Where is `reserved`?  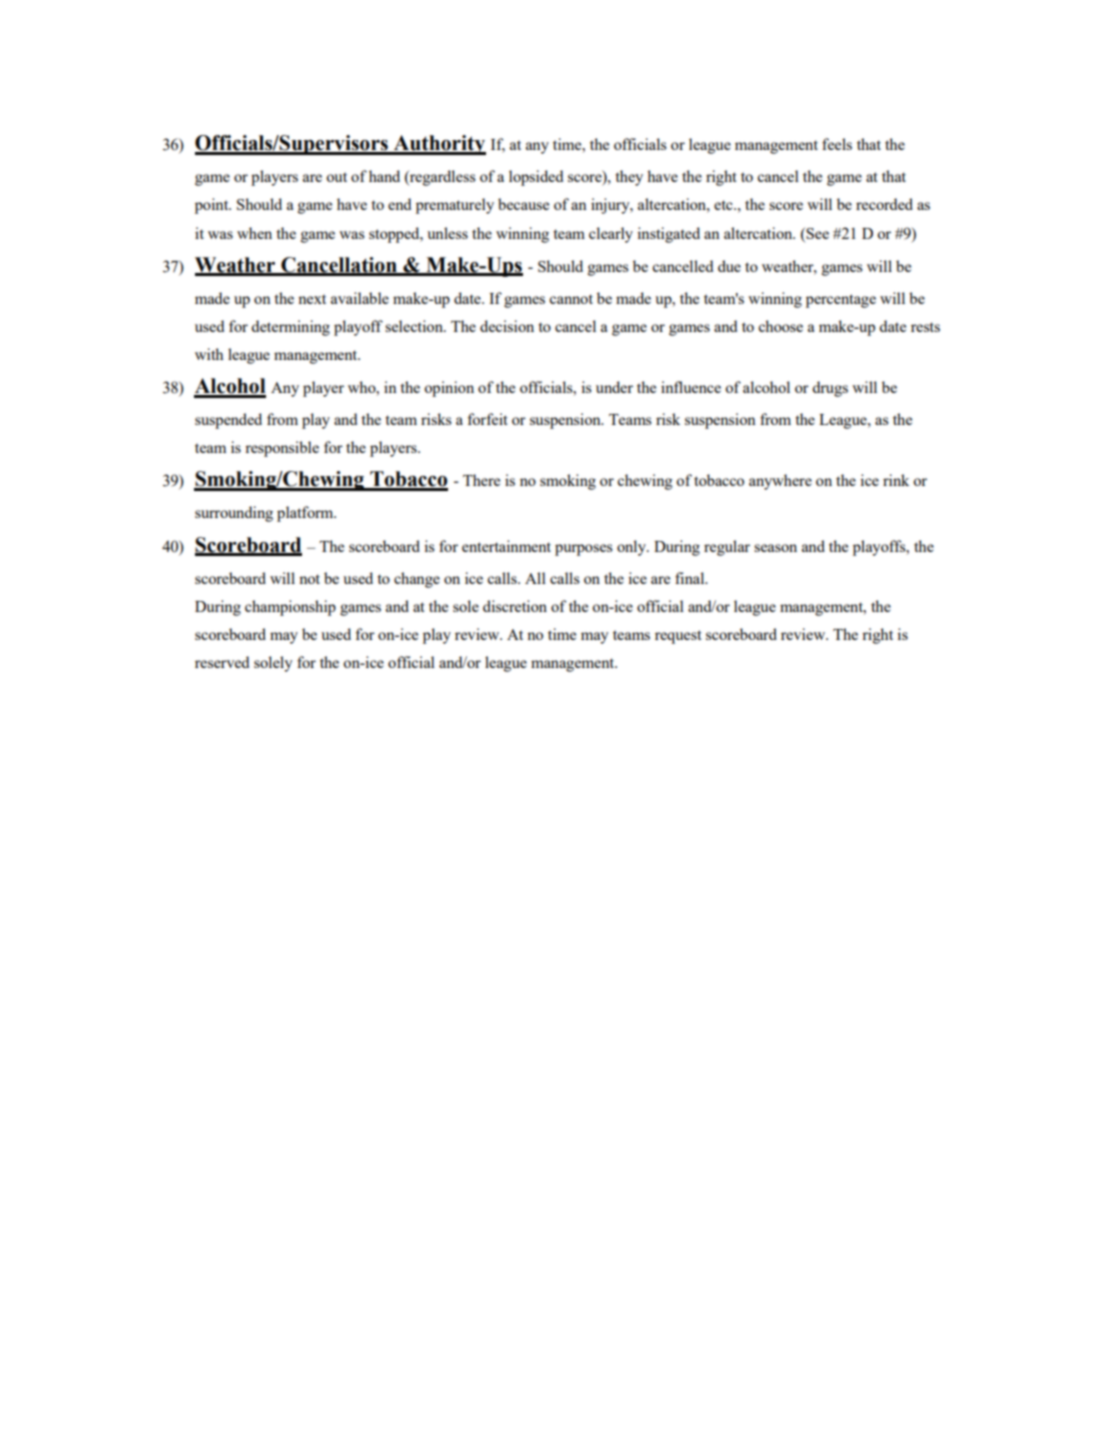
reserved is located at coordinates (222, 662).
